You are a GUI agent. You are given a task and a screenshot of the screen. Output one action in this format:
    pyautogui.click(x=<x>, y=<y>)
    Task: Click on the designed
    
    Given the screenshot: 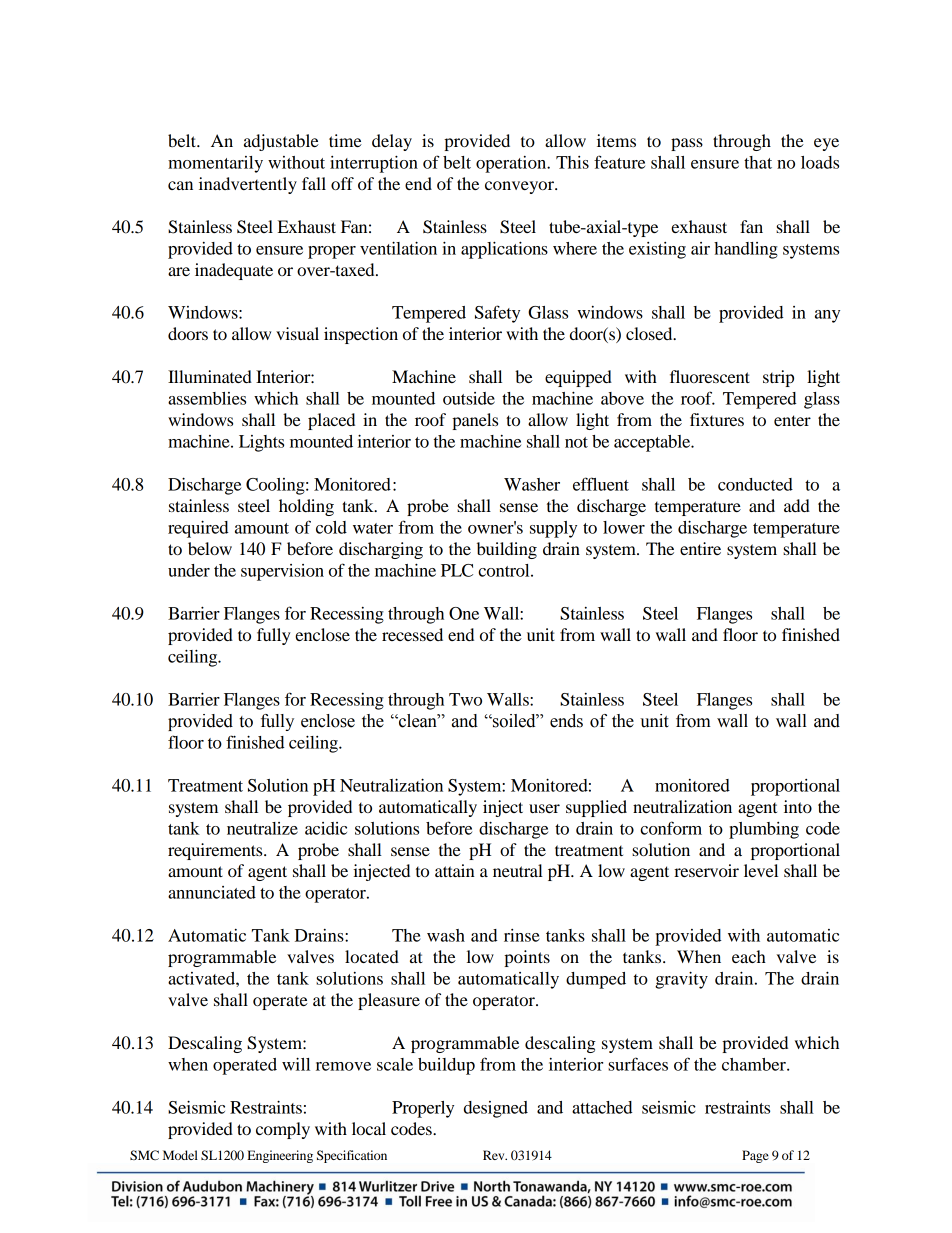 What is the action you would take?
    pyautogui.click(x=496, y=1109)
